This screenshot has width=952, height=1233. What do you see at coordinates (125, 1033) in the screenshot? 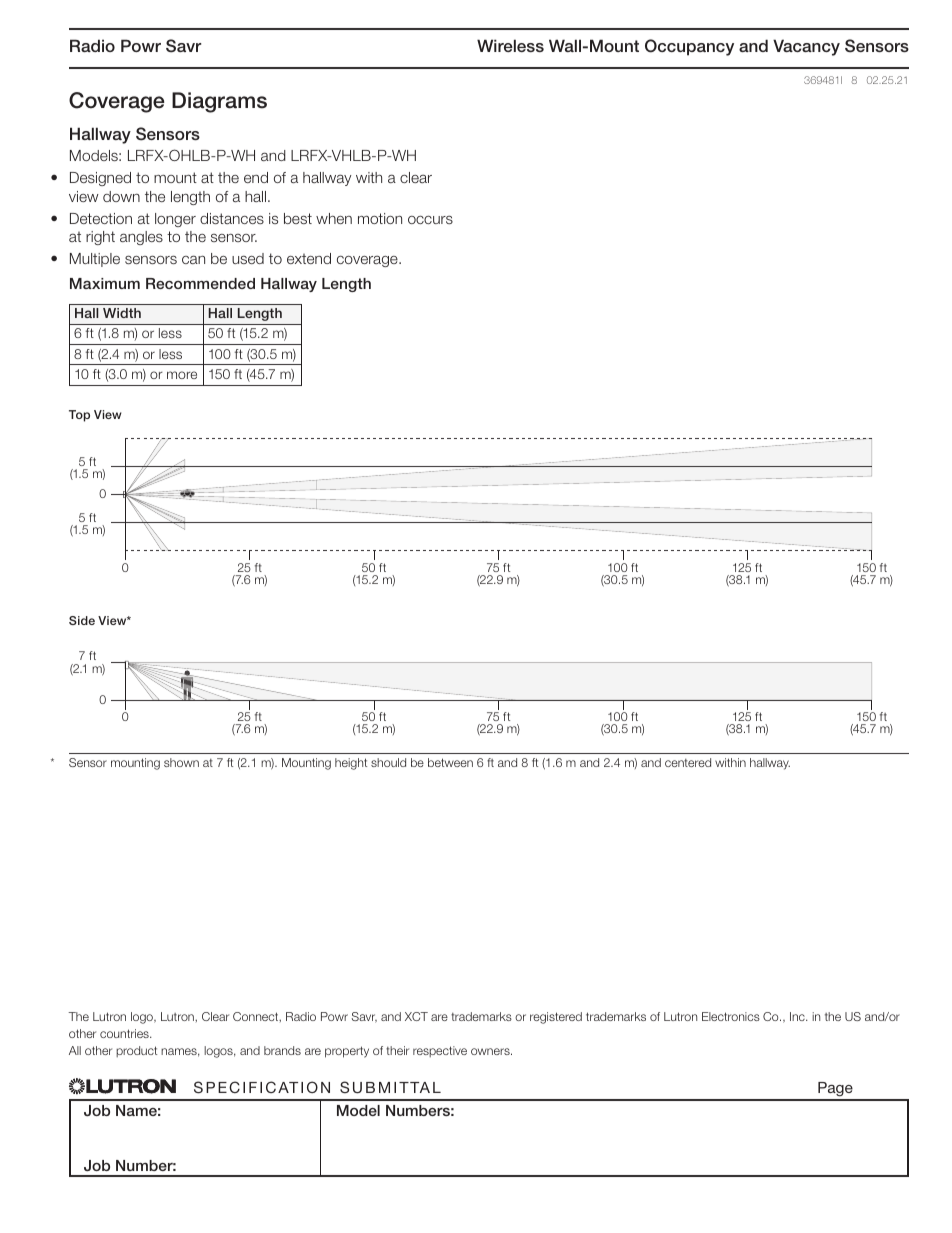
I see `countries` at bounding box center [125, 1033].
